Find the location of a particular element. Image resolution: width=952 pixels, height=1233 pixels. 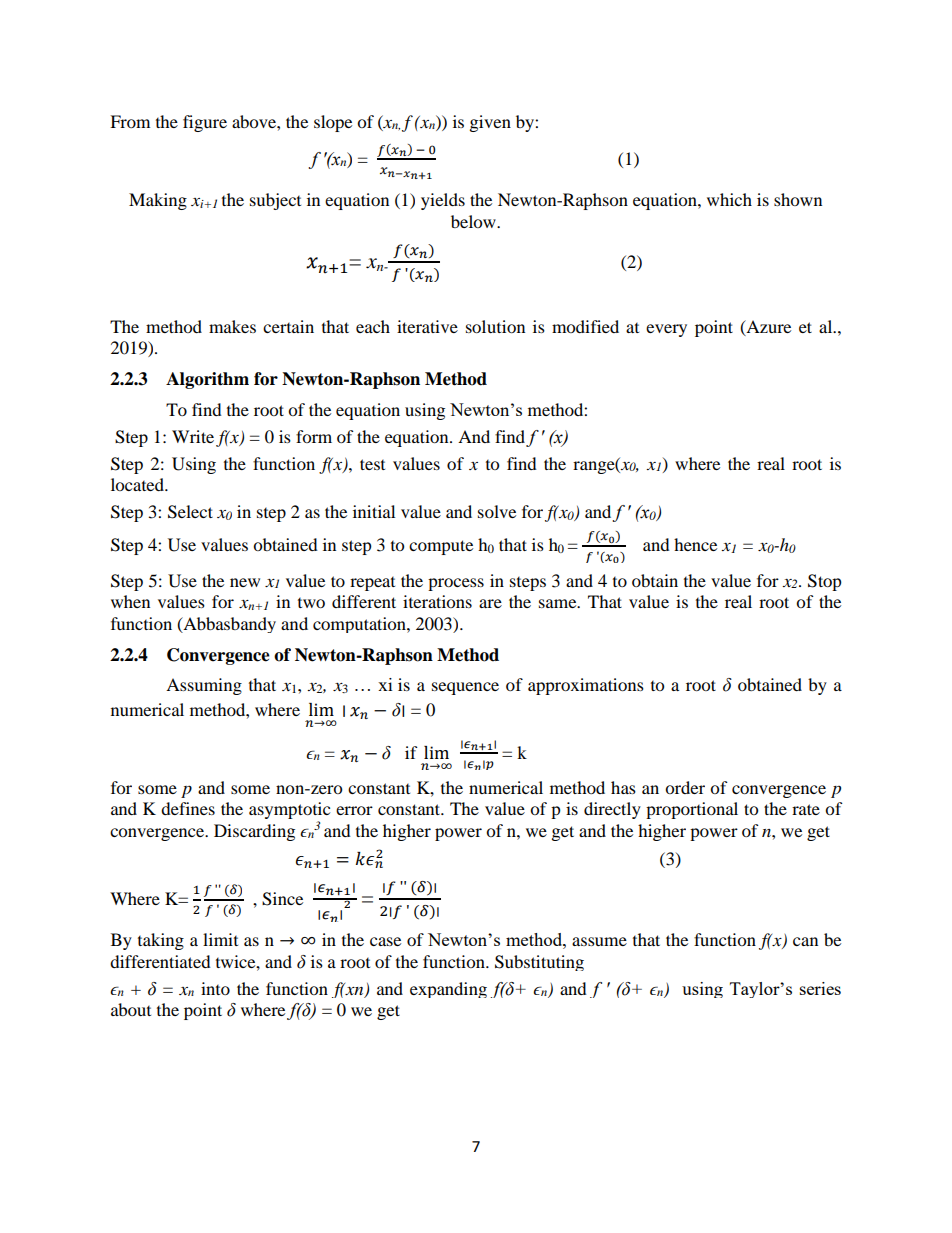

Select is located at coordinates (190, 512).
